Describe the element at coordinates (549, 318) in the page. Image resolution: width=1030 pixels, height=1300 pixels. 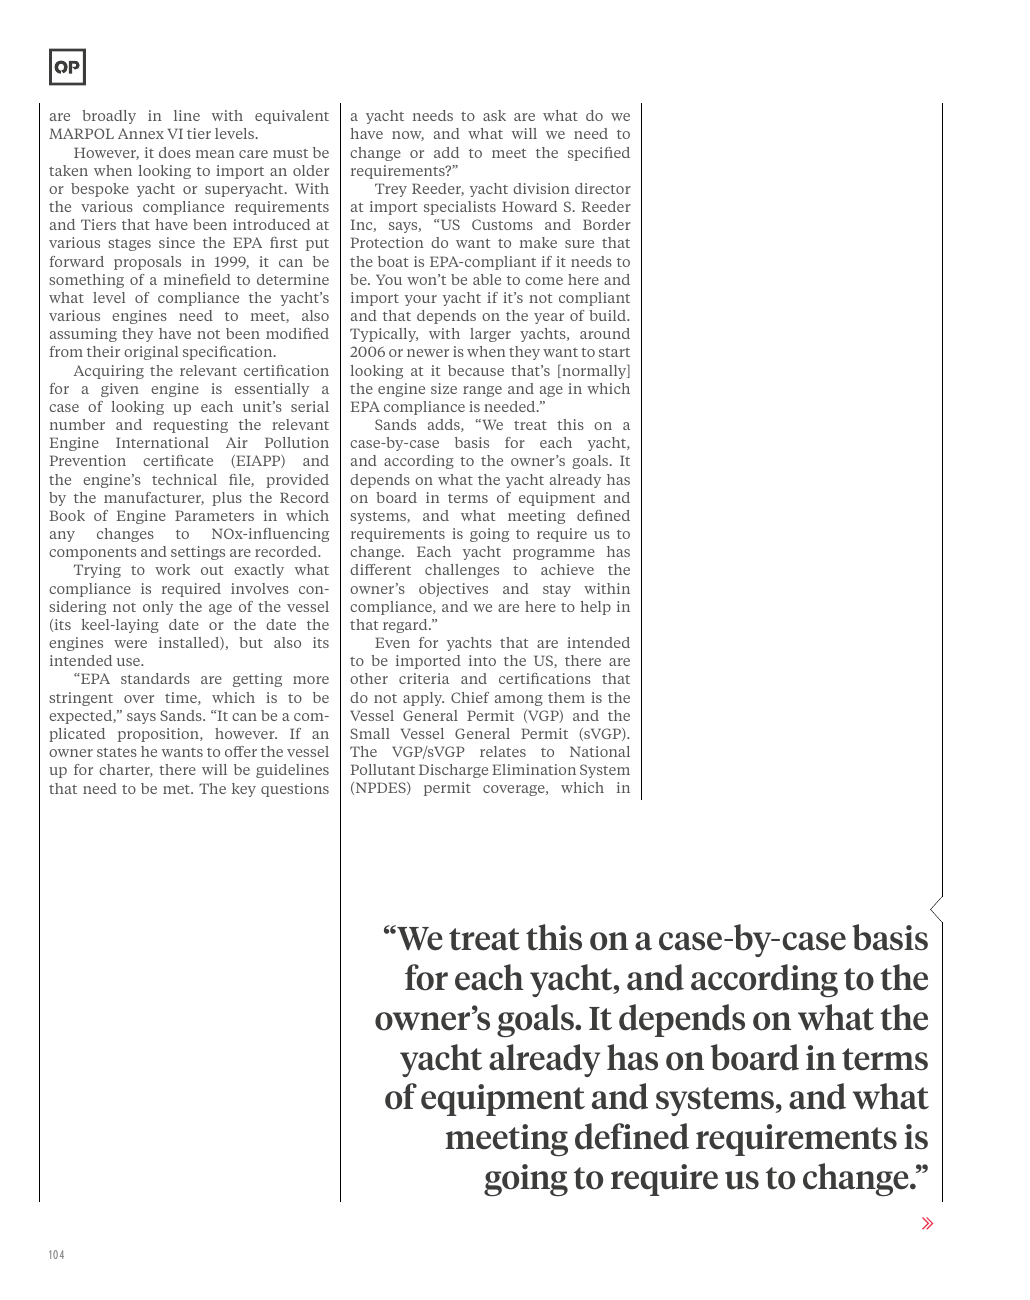
I see `year` at that location.
